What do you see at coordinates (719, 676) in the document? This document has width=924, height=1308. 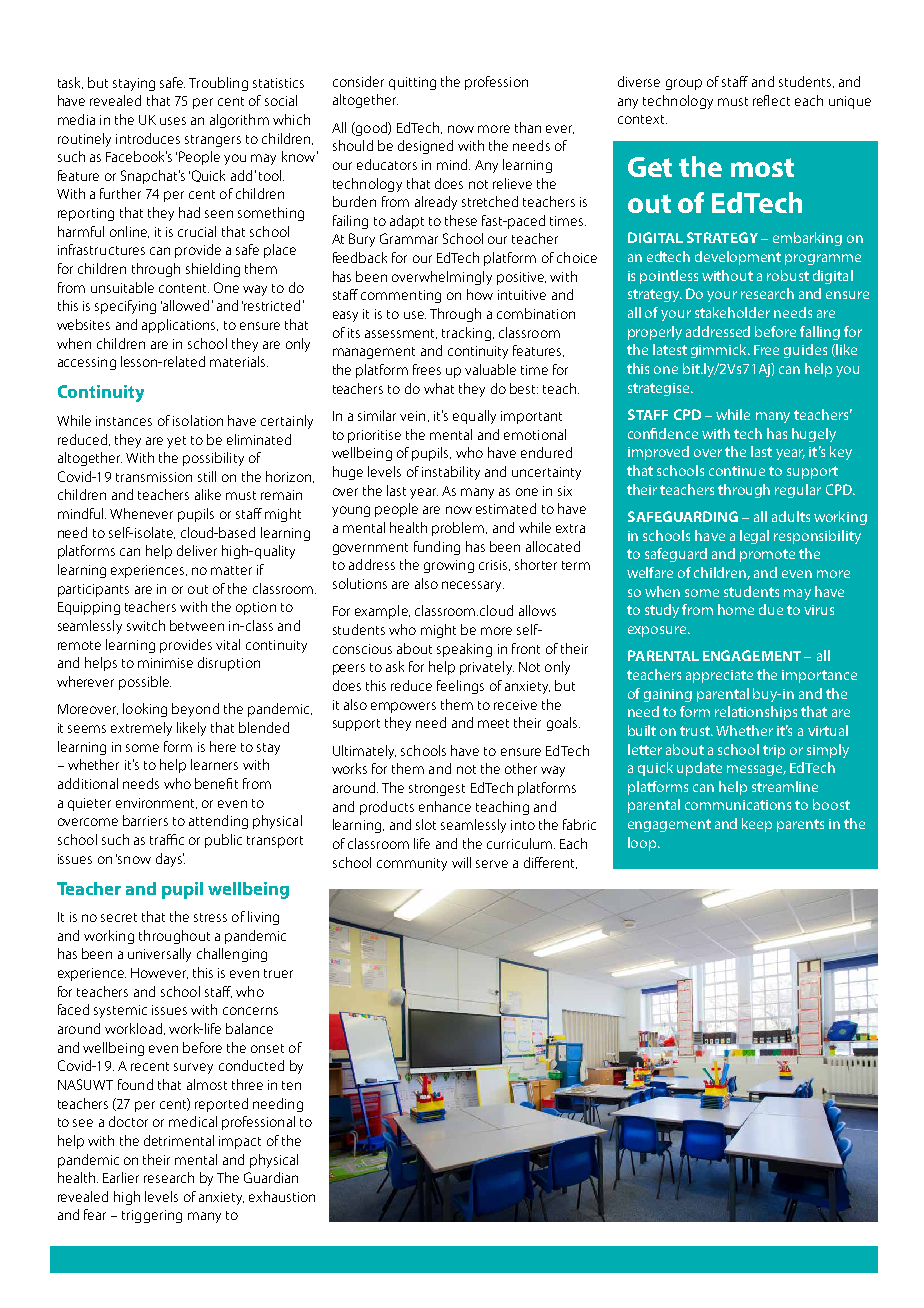 I see `appreciate` at bounding box center [719, 676].
